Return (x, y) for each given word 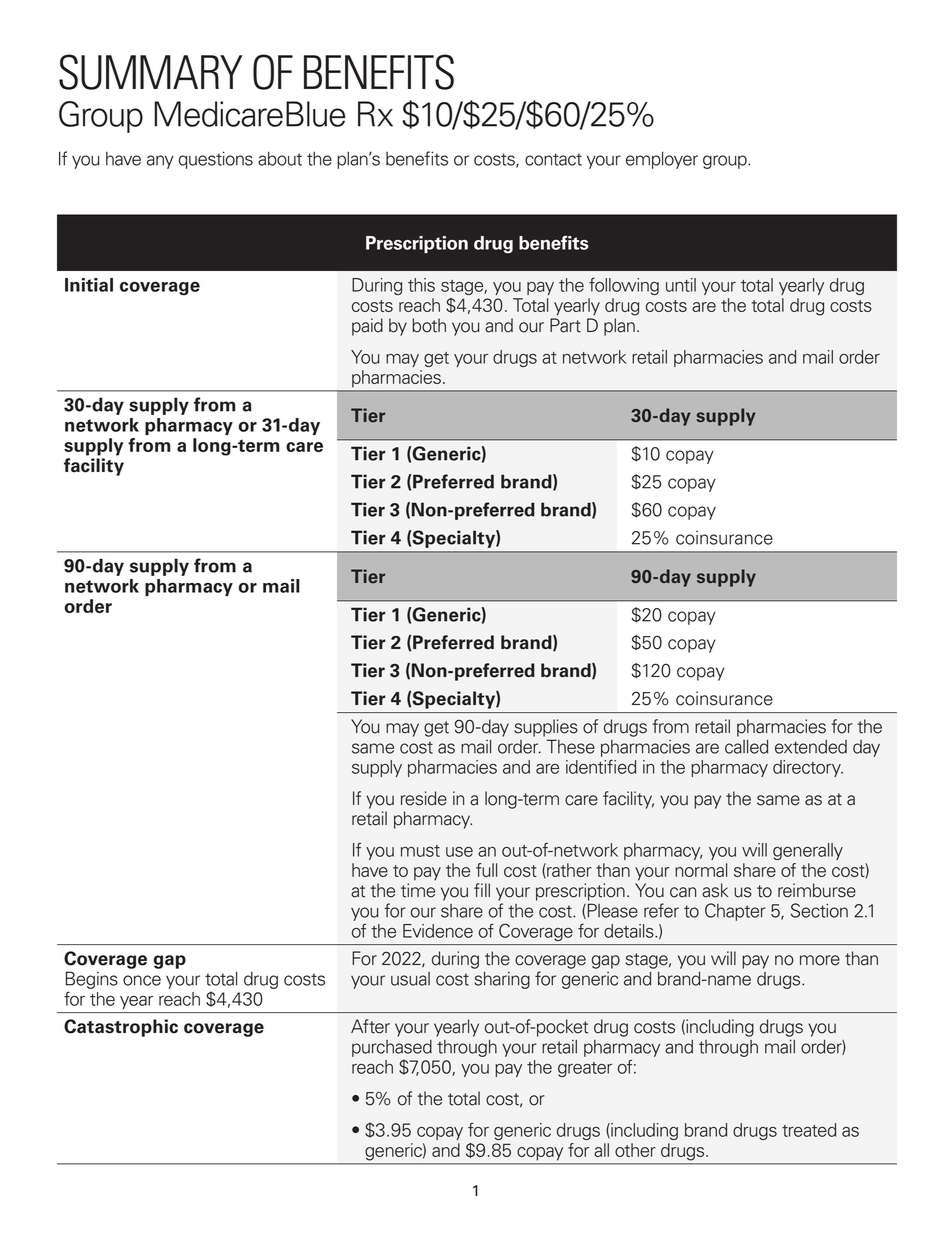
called (746, 746)
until (681, 285)
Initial (89, 285)
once (142, 980)
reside (424, 798)
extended (811, 747)
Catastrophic (121, 1028)
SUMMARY (151, 72)
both (429, 325)
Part (565, 325)
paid (367, 327)
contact (553, 159)
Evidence (438, 931)
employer (662, 160)
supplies (546, 728)
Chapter (735, 912)
